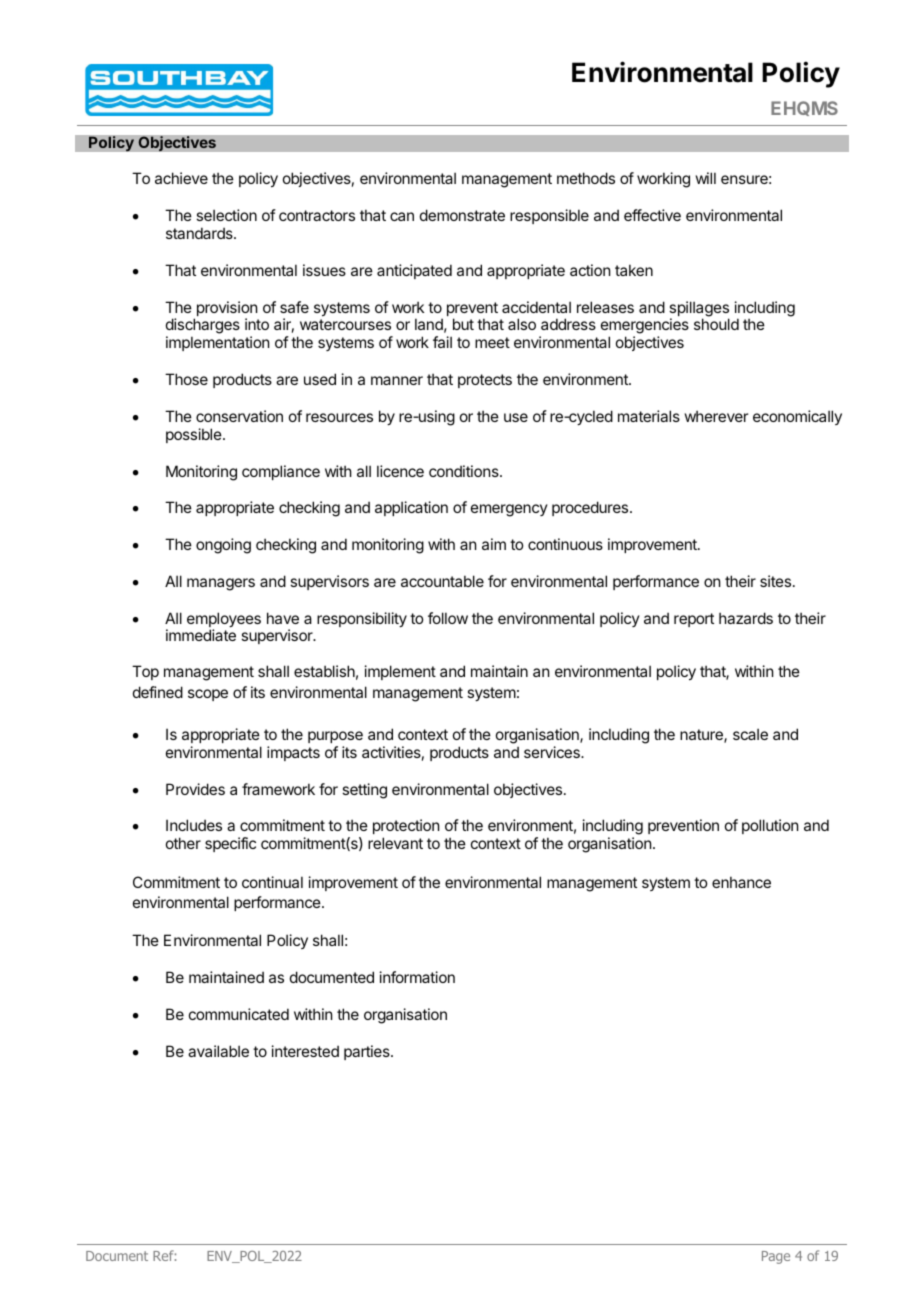 Image resolution: width=924 pixels, height=1308 pixels. Describe the element at coordinates (208, 695) in the screenshot. I see `scope` at that location.
